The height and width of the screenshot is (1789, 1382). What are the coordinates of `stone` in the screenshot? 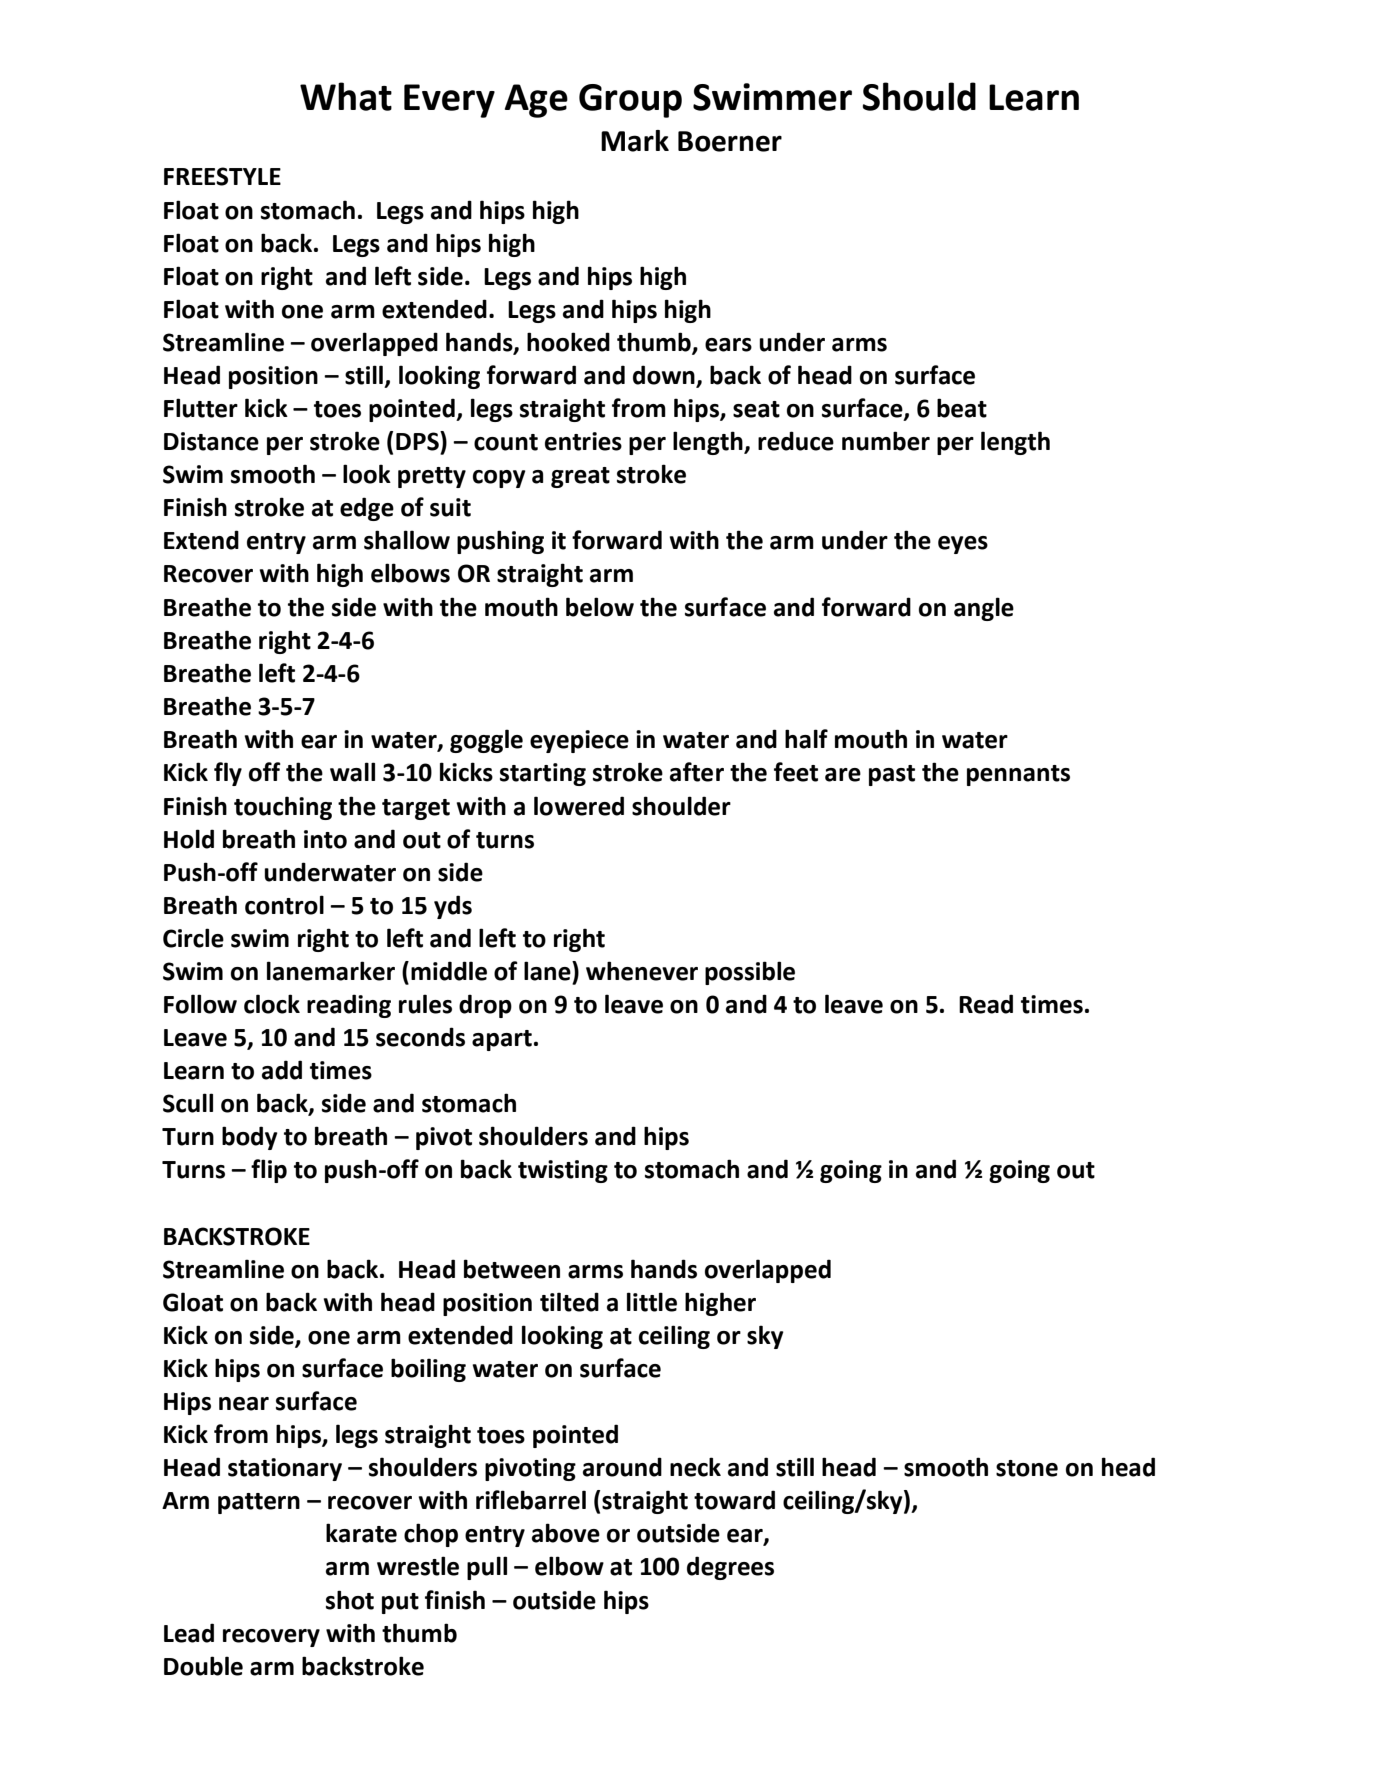 It's located at (1027, 1468).
